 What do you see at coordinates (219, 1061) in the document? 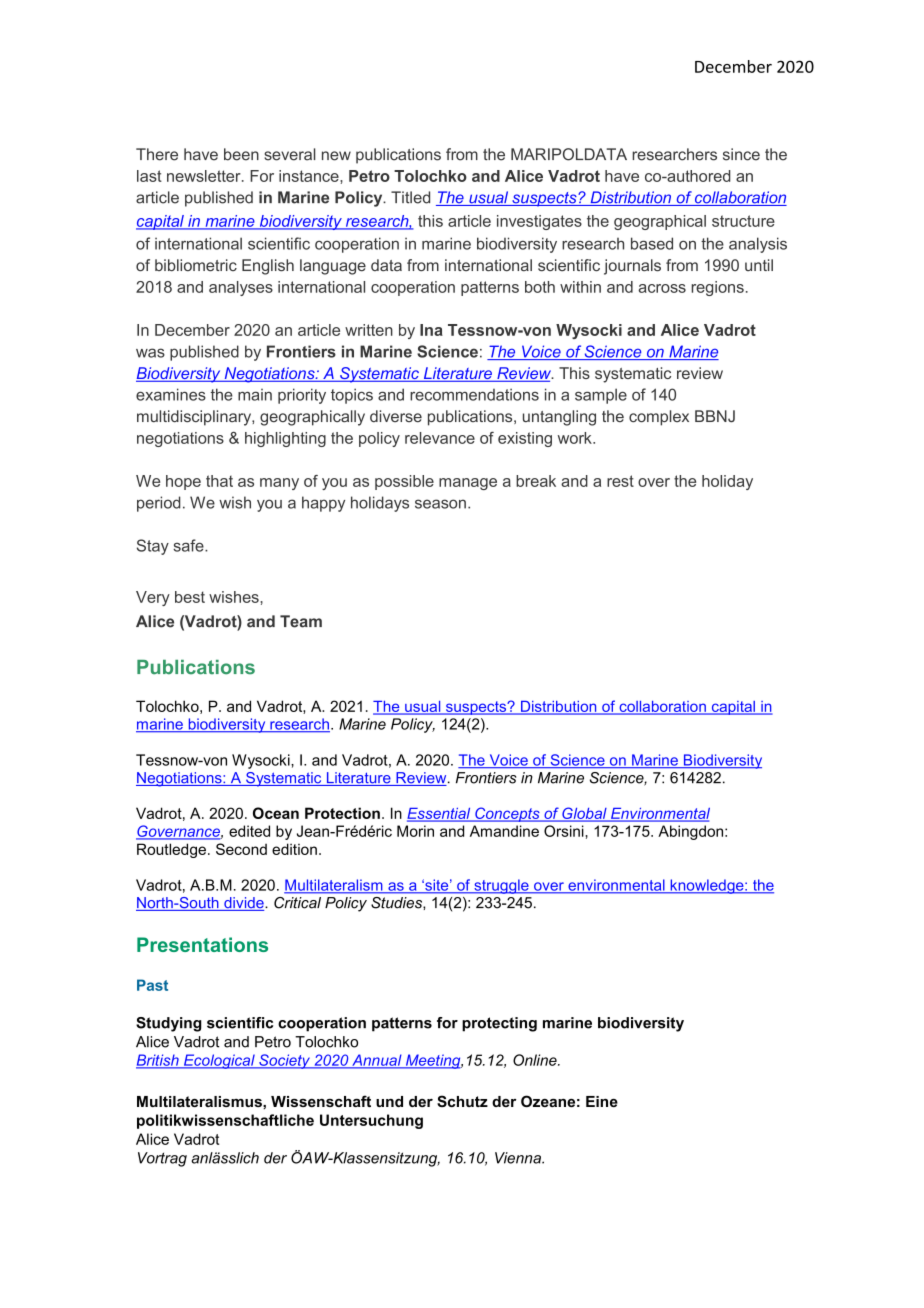
I see `Ecological` at bounding box center [219, 1061].
